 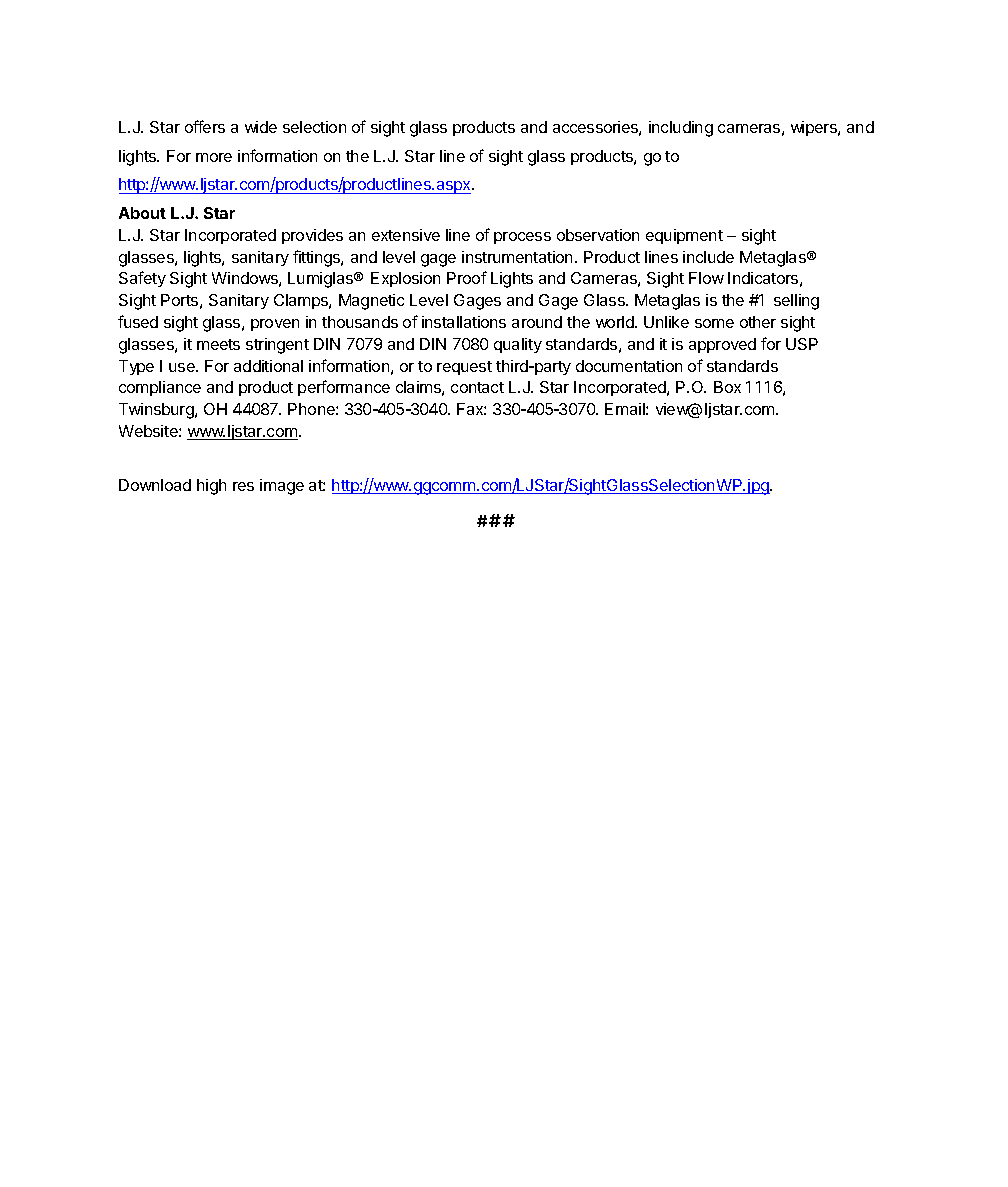 I want to click on image, so click(x=282, y=487).
